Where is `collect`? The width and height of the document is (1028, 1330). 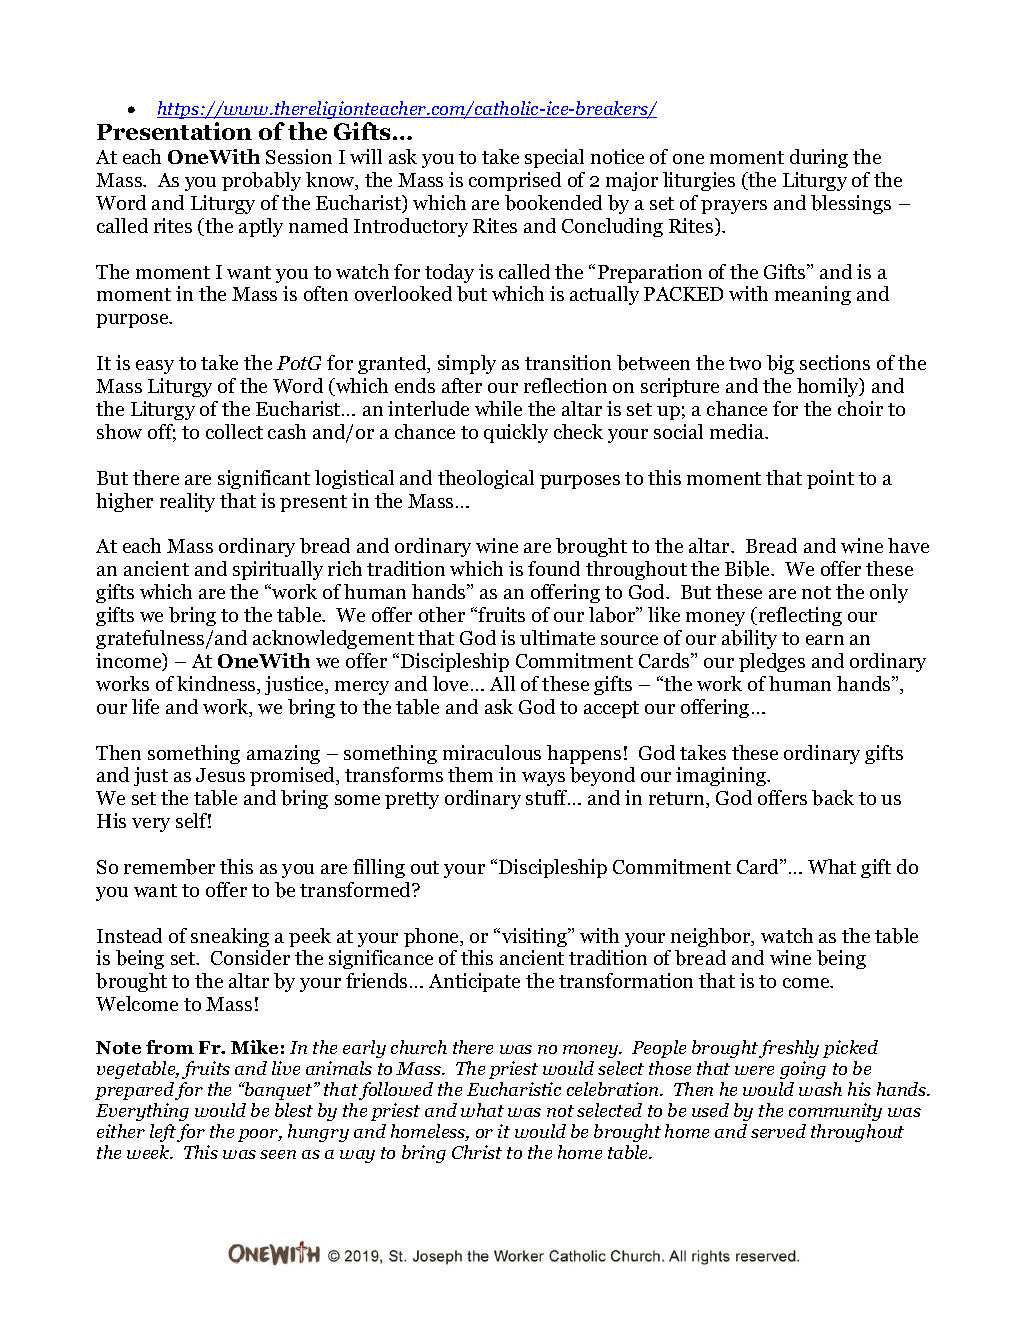 collect is located at coordinates (234, 431).
